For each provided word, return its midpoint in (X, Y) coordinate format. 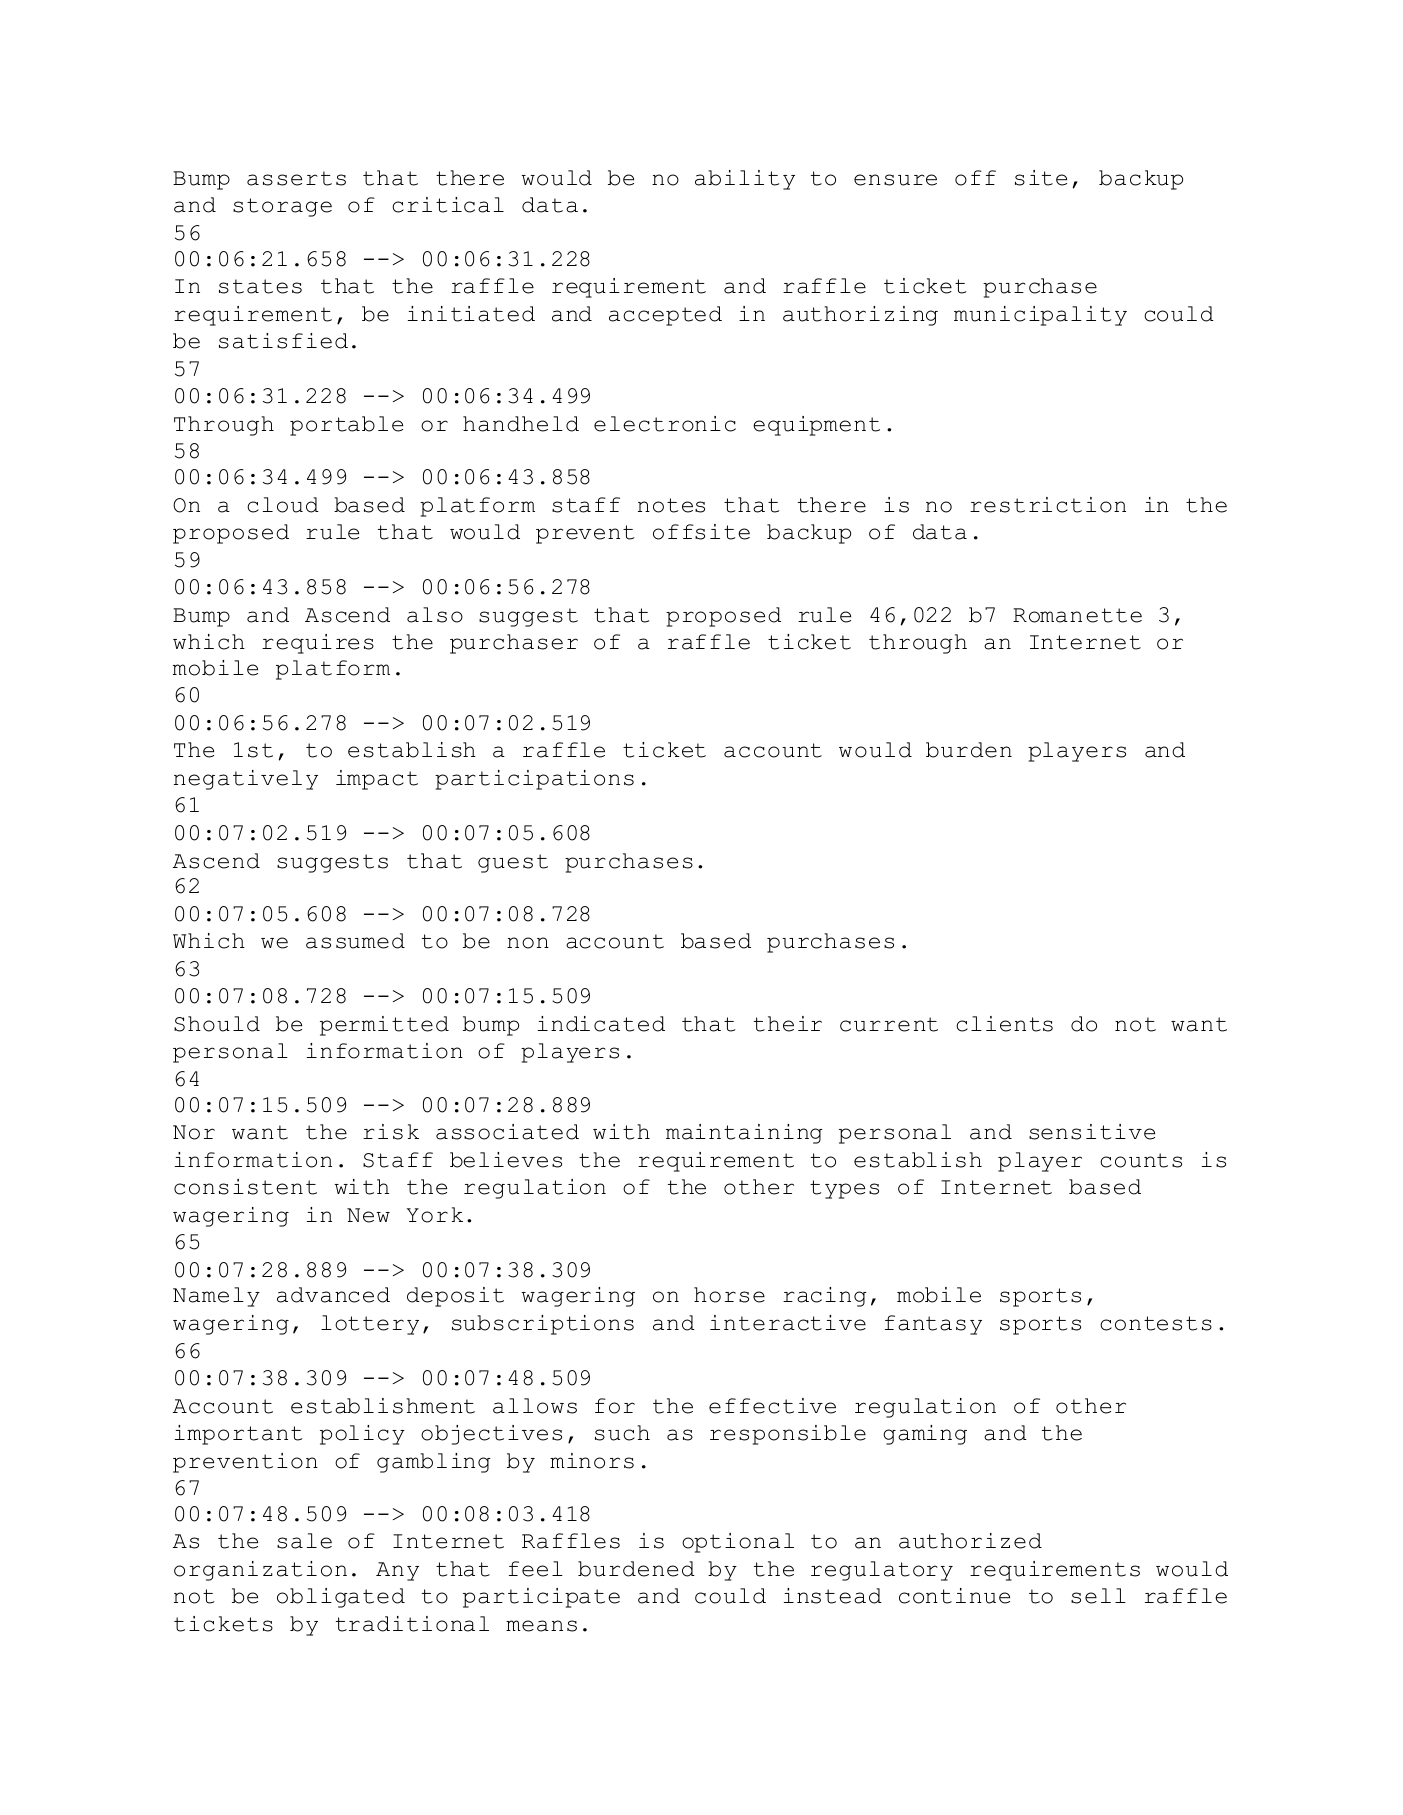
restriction (1048, 505)
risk (391, 1132)
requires (318, 644)
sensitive (1092, 1132)
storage (282, 207)
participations (534, 780)
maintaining (744, 1134)
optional (738, 1543)
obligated (341, 1598)
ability (745, 180)
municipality (1040, 316)
